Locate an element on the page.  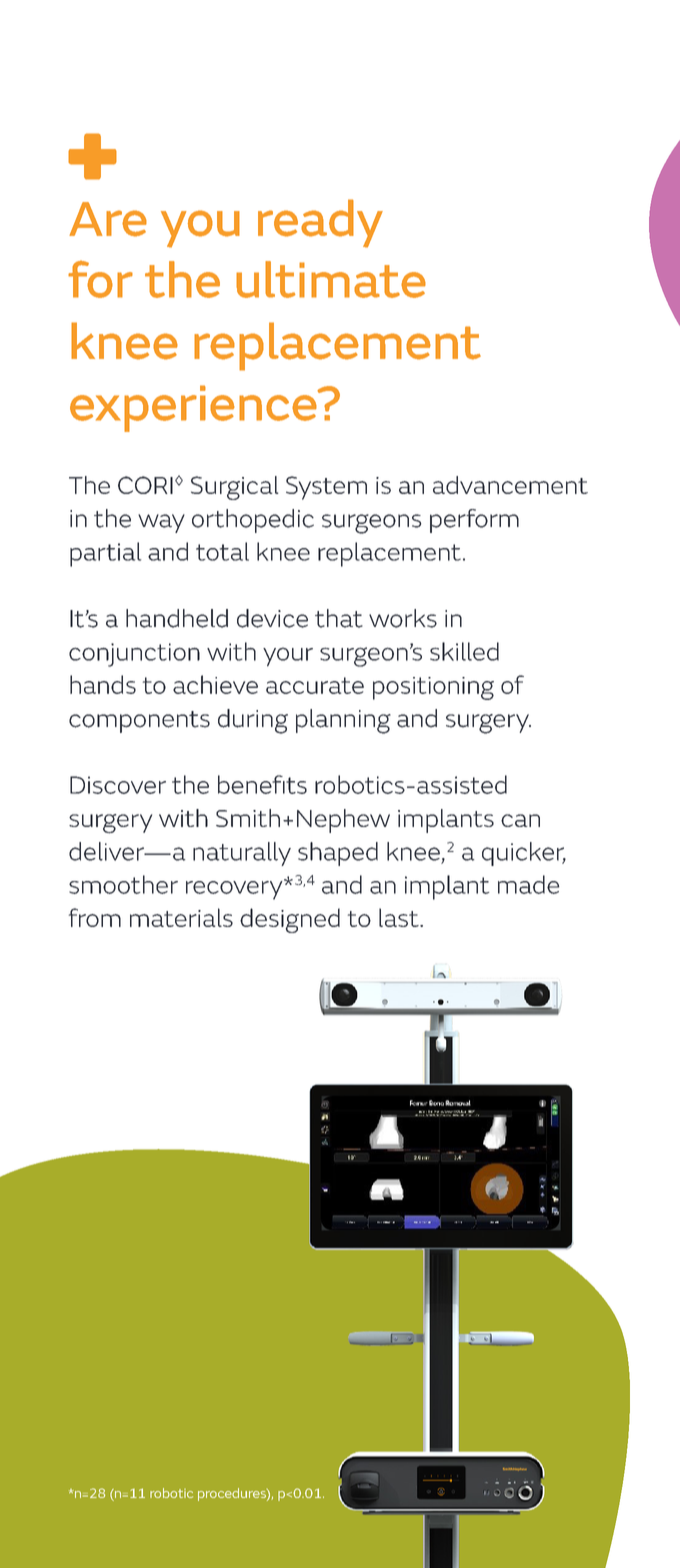
ready is located at coordinates (320, 223).
